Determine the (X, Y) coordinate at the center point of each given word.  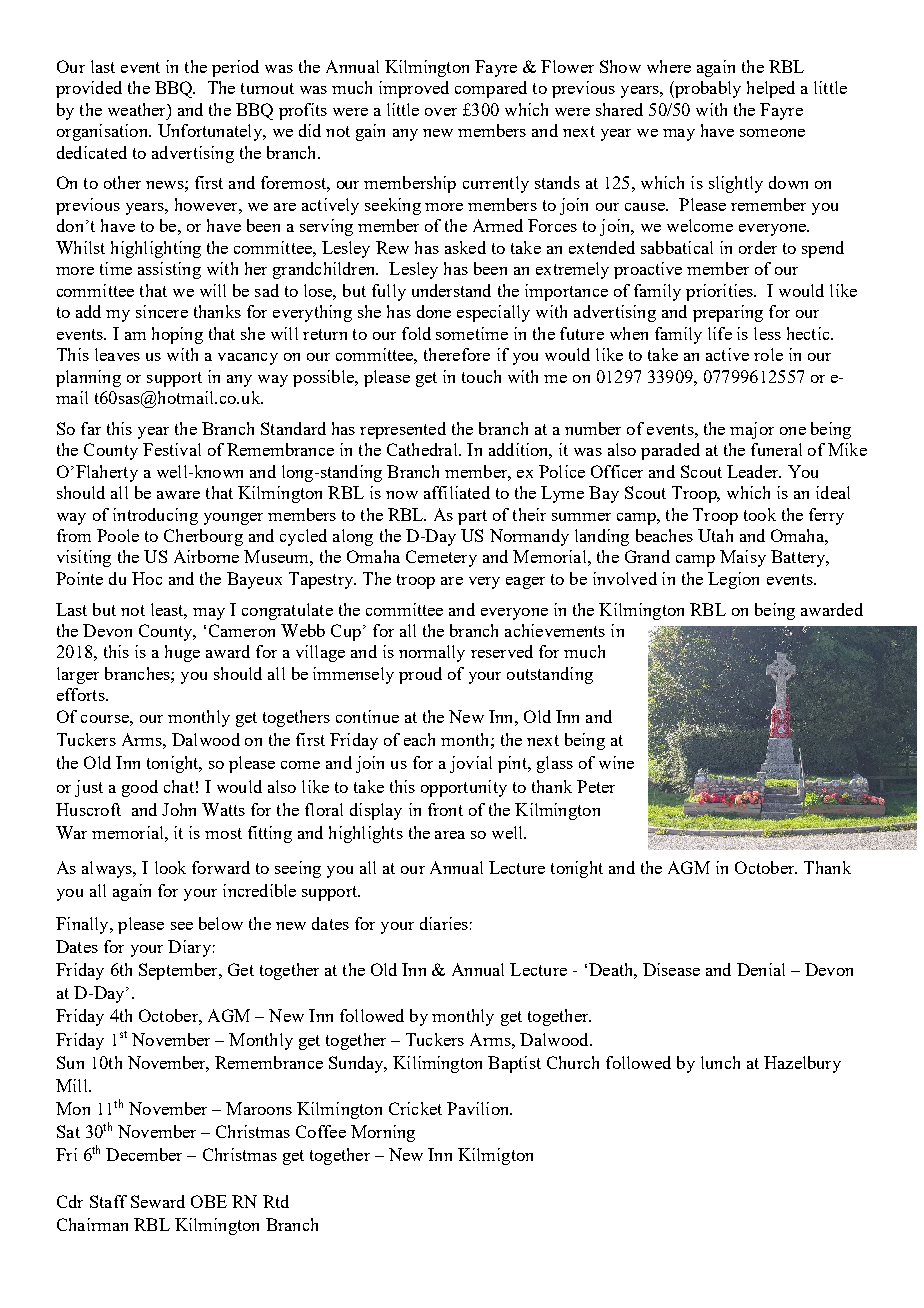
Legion (733, 580)
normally (432, 653)
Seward (158, 1201)
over (441, 112)
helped (771, 89)
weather (138, 109)
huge (182, 653)
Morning (383, 1133)
